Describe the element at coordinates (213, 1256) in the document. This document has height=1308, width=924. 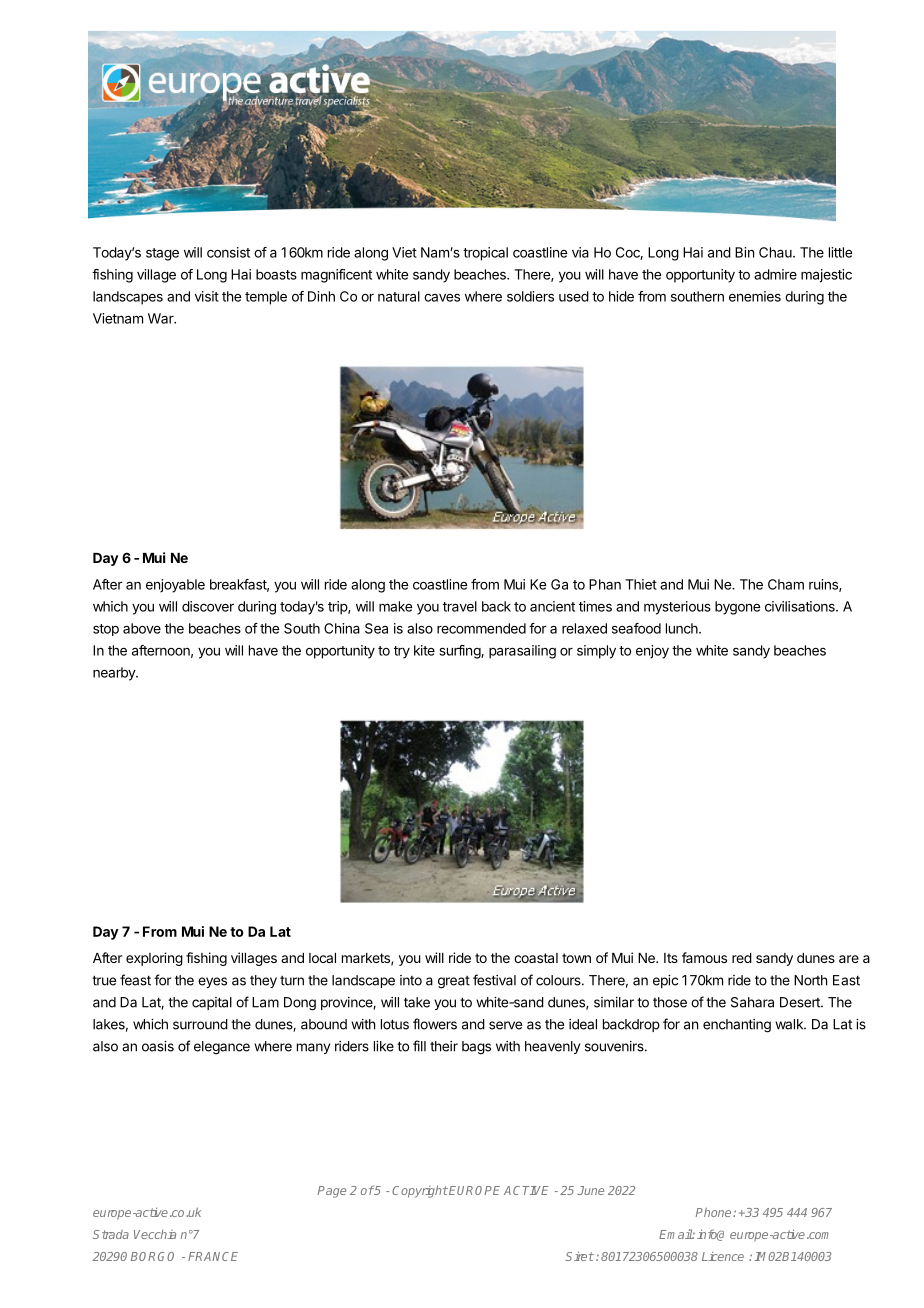
I see `FRANCE` at that location.
